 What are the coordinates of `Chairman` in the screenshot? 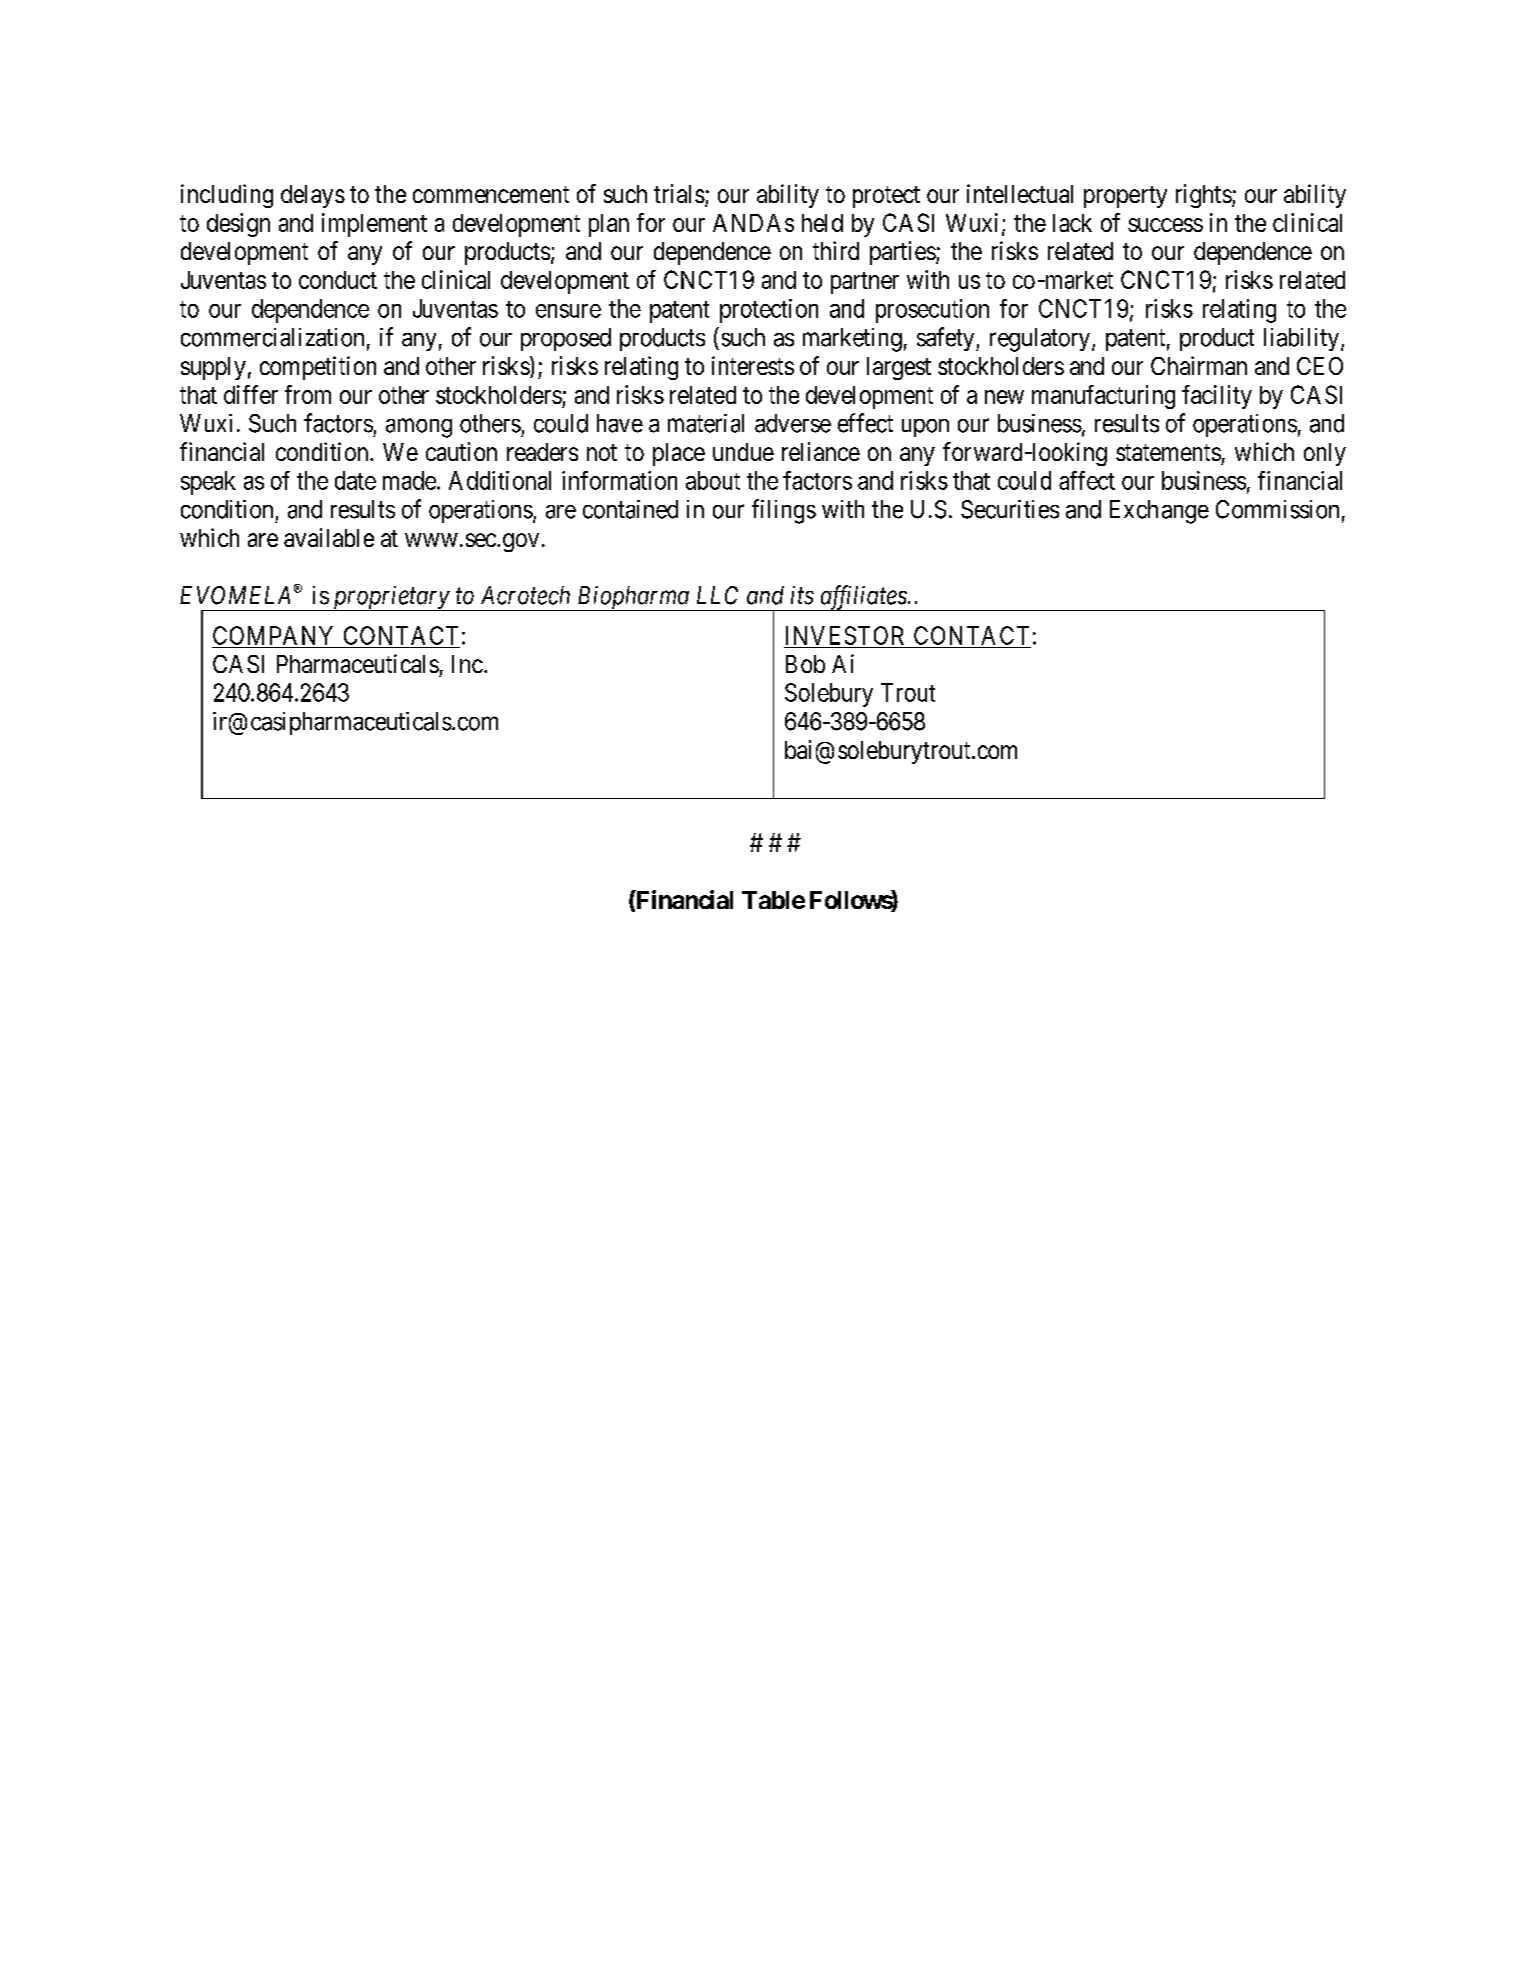 It's located at (1199, 365).
